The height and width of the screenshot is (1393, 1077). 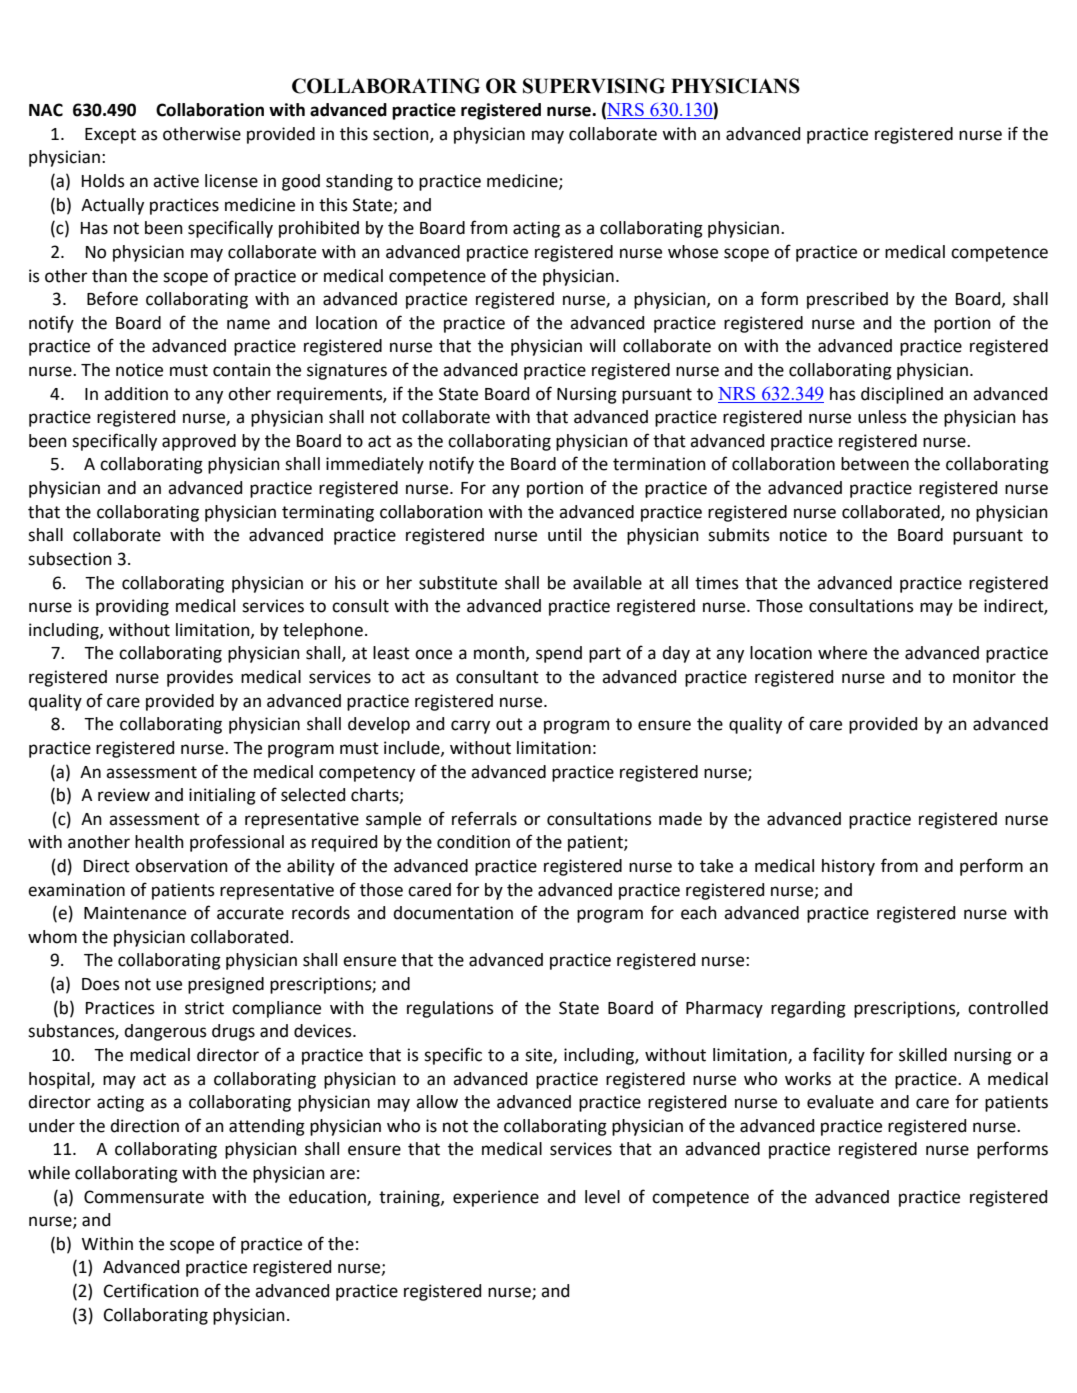 What do you see at coordinates (842, 653) in the screenshot?
I see `where` at bounding box center [842, 653].
